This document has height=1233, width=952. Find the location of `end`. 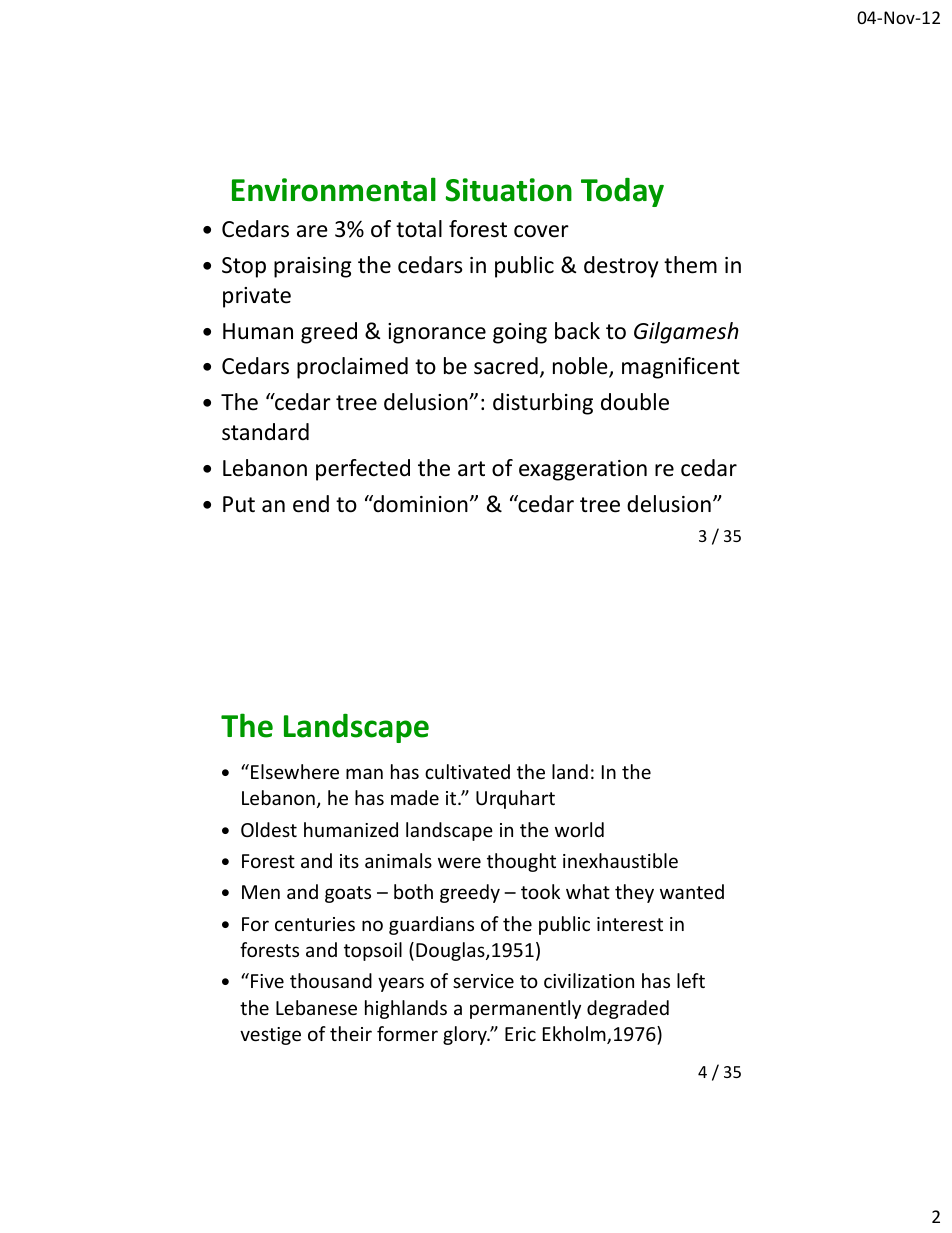

end is located at coordinates (311, 504).
